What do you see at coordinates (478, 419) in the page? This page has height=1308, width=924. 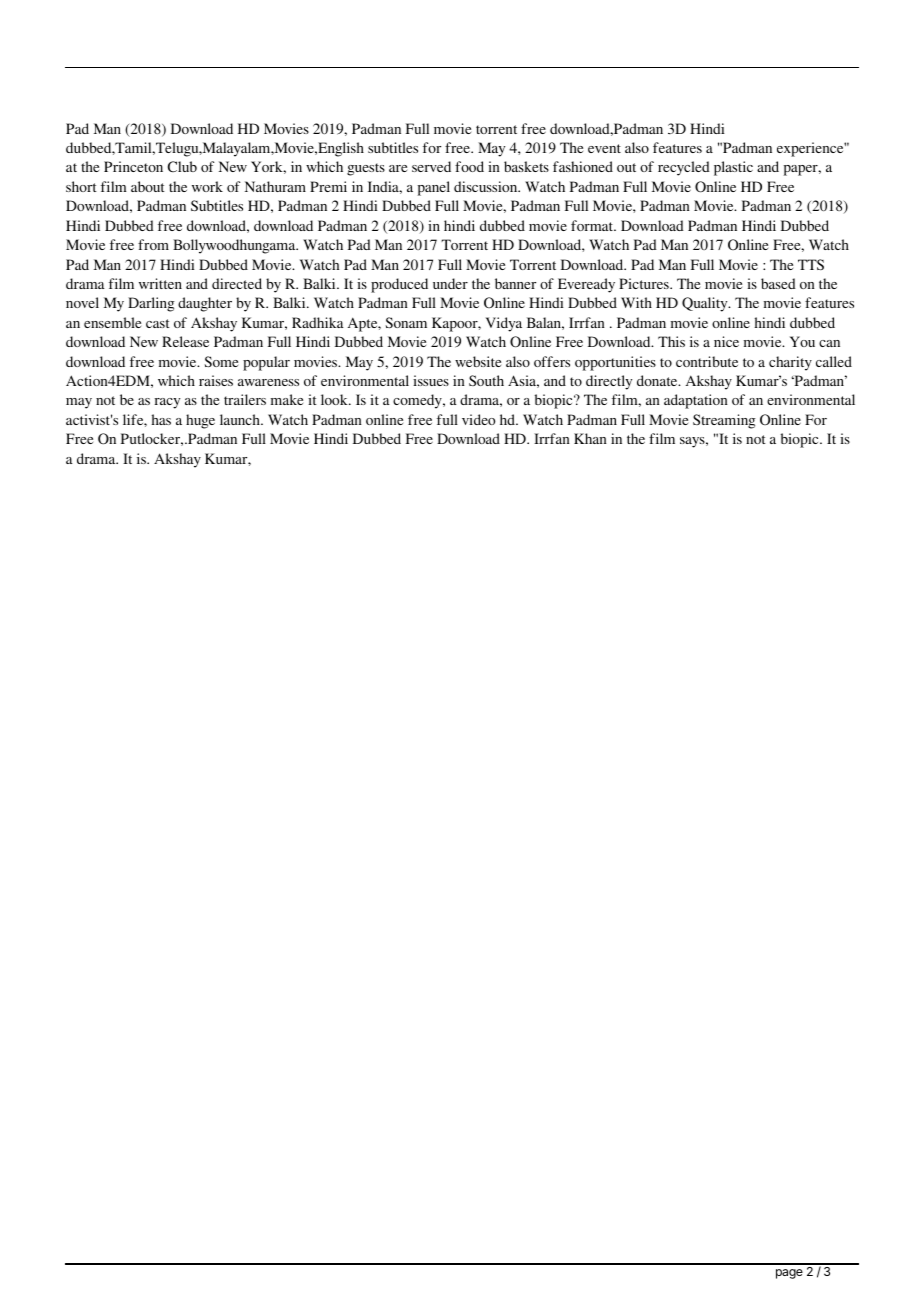 I see `video` at bounding box center [478, 419].
